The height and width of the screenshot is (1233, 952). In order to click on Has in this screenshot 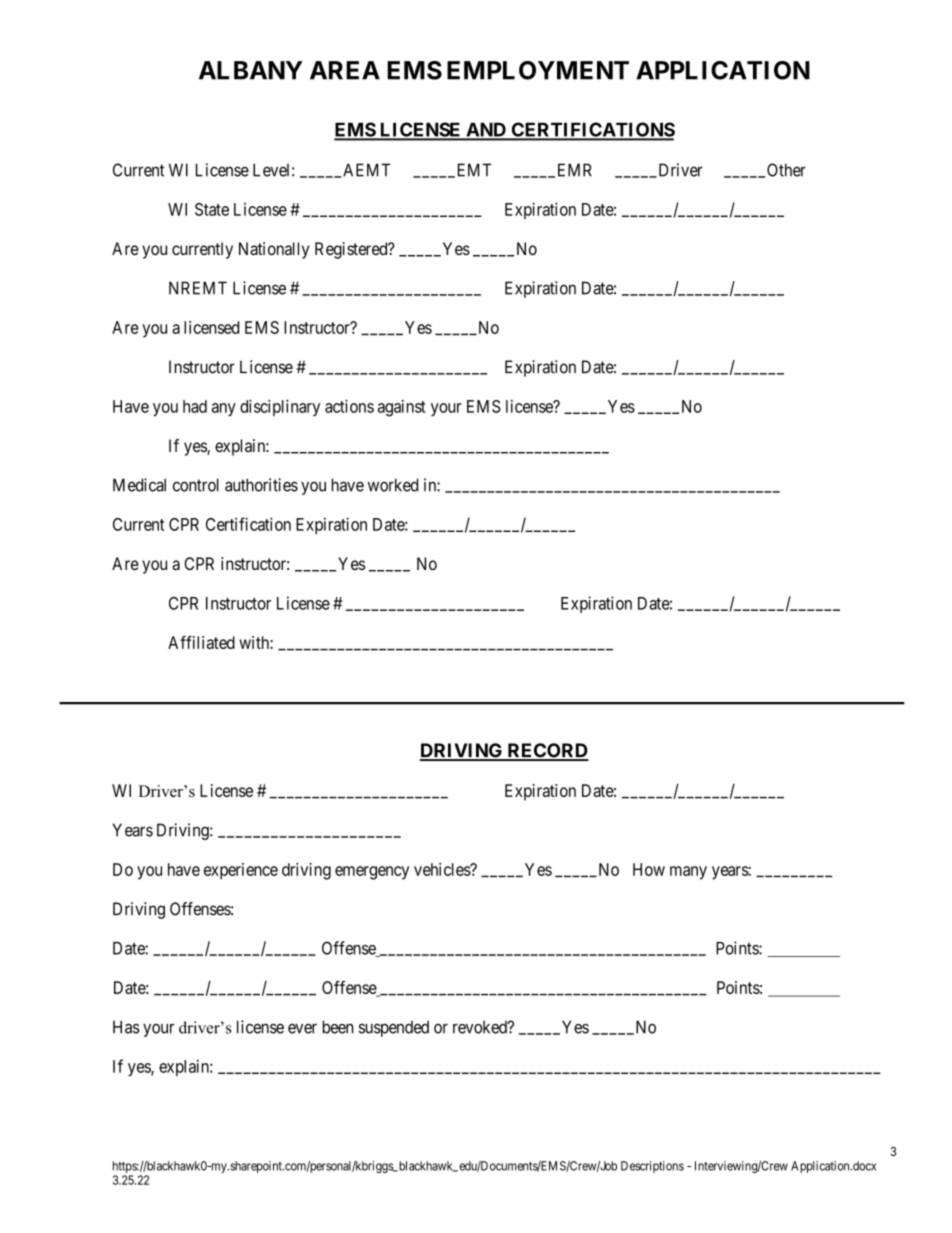, I will do `click(126, 1027)`.
